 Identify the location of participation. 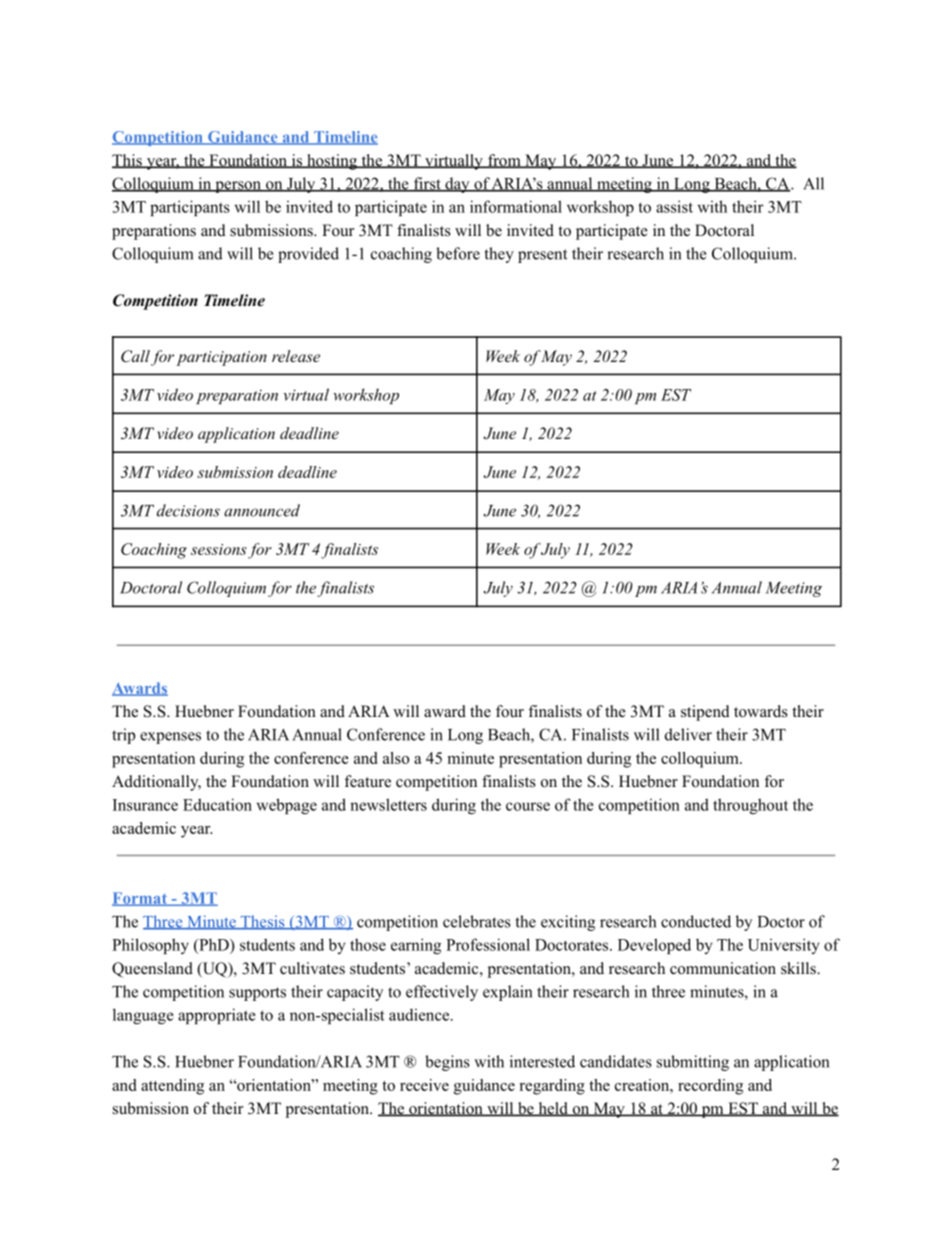
(221, 358).
